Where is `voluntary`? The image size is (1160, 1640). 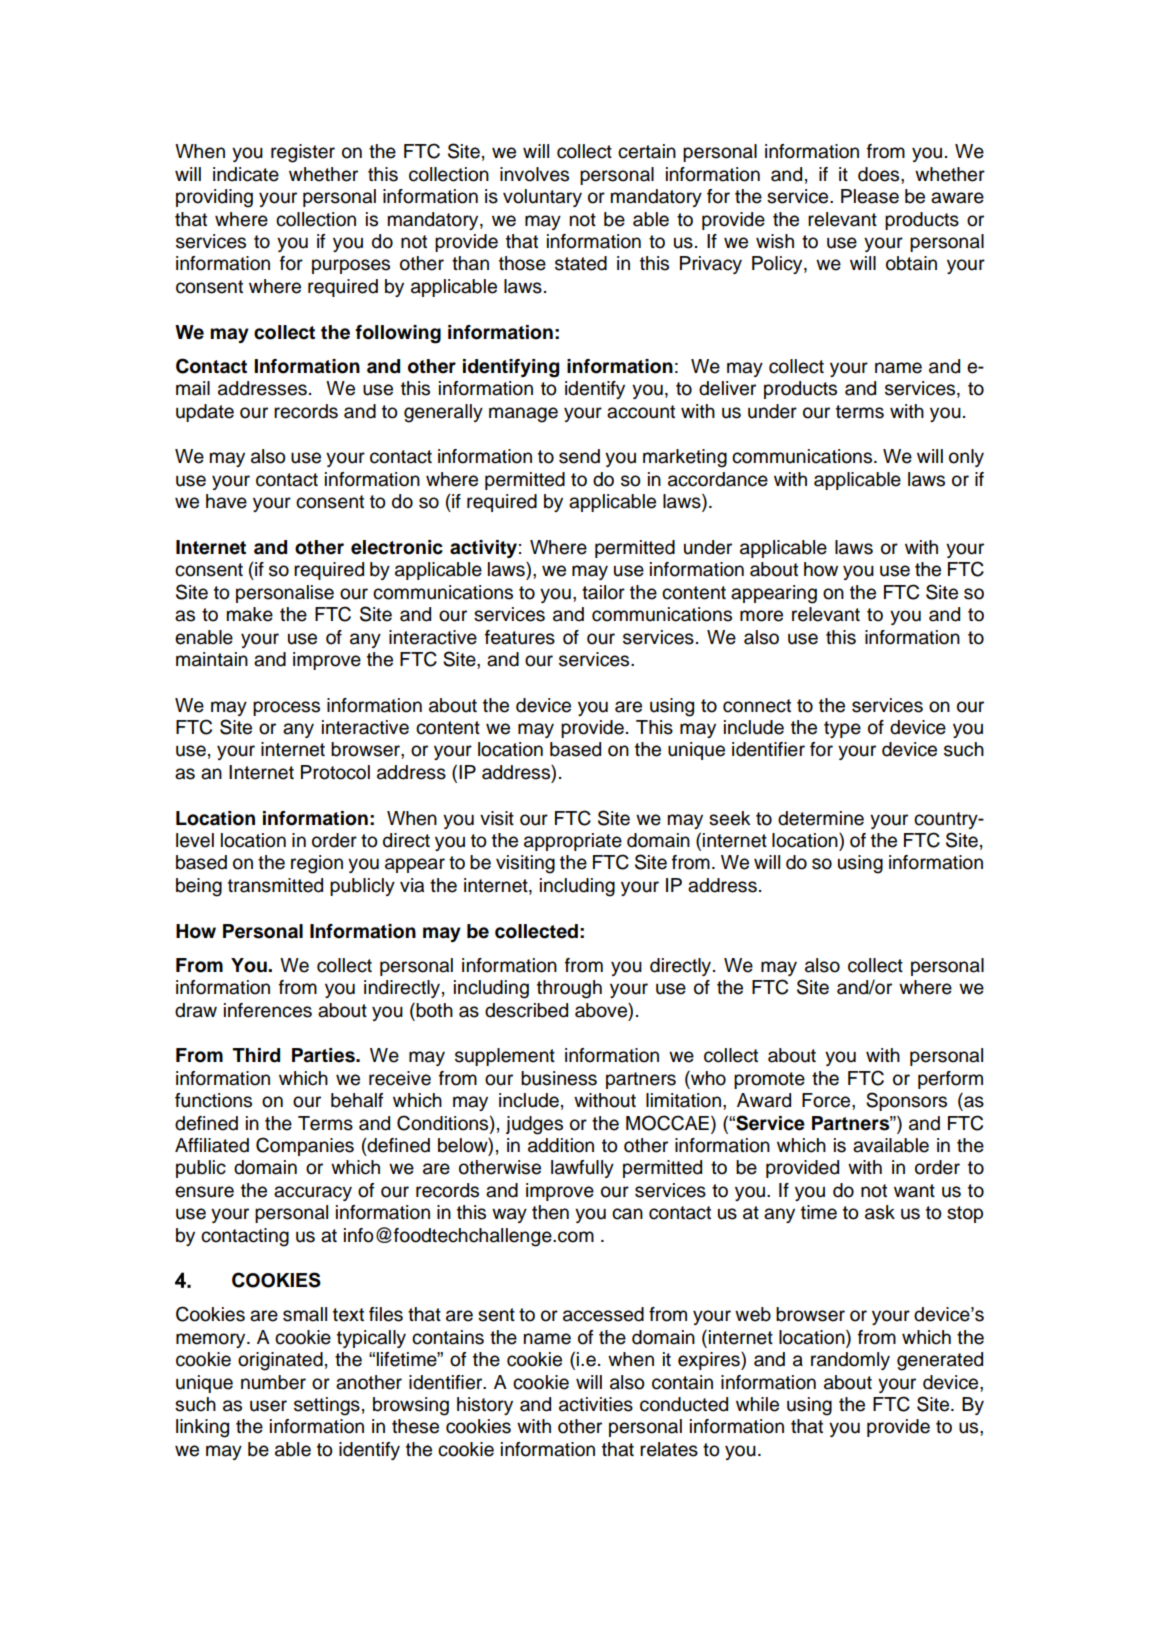
voluntary is located at coordinates (542, 198).
